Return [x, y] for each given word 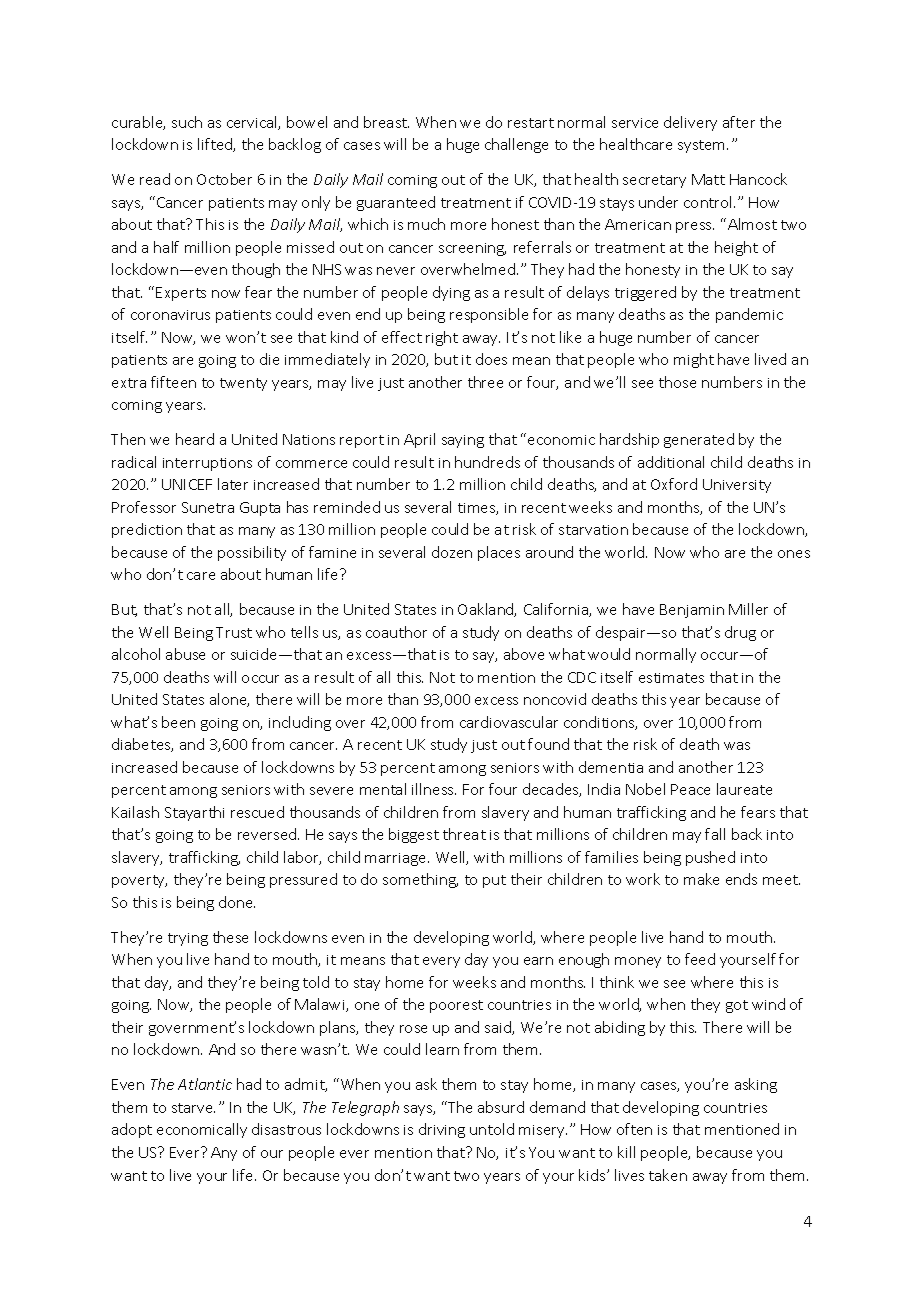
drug [740, 633]
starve [193, 1108]
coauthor [396, 632]
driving [442, 1130]
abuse [185, 654]
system [703, 146]
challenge [516, 145]
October [224, 179]
